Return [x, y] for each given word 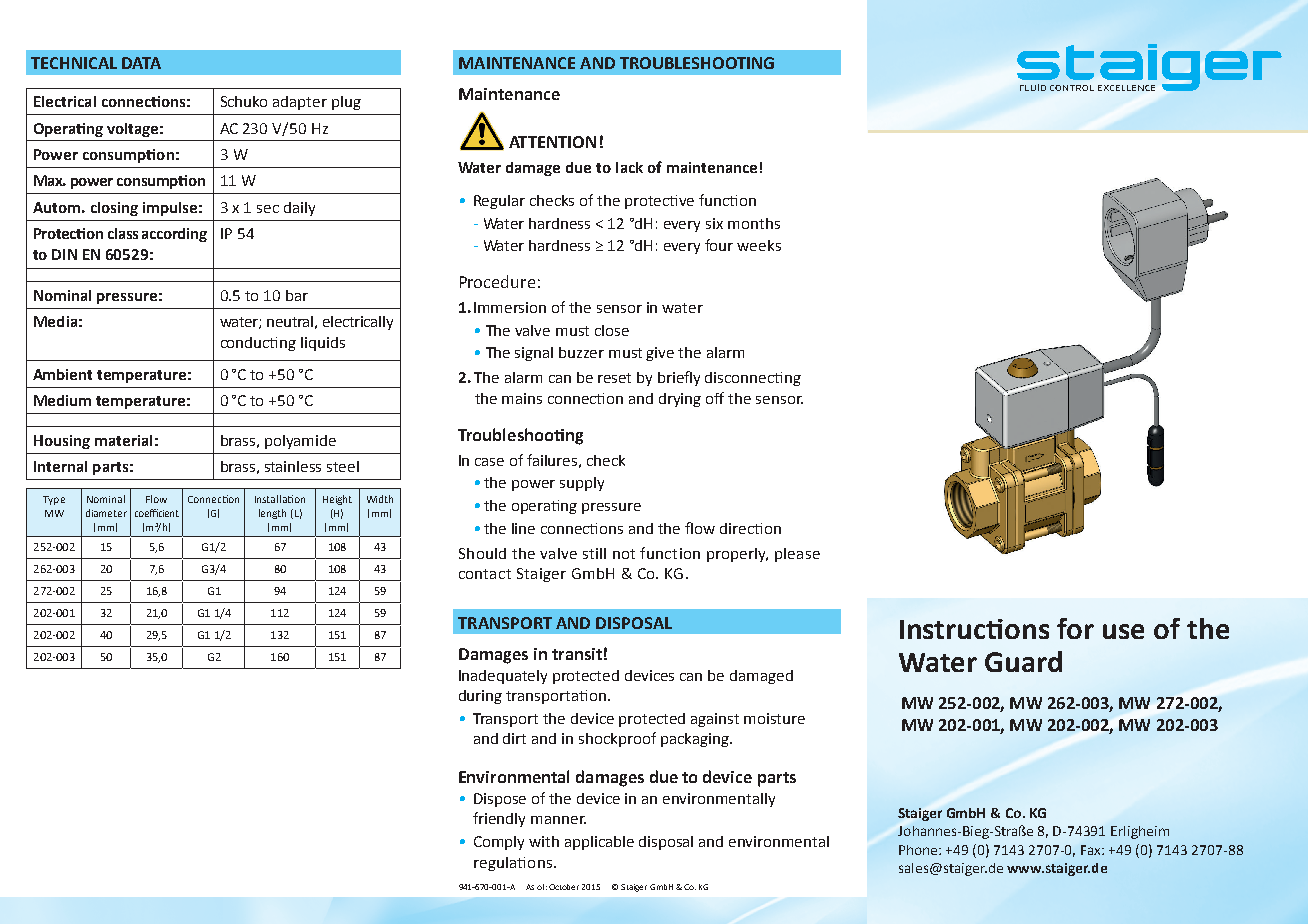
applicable [599, 843]
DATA [141, 63]
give [660, 354]
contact [485, 574]
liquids [323, 344]
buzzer [581, 352]
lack [629, 167]
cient [167, 513]
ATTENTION [552, 142]
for [1075, 628]
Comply [499, 843]
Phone [919, 850]
